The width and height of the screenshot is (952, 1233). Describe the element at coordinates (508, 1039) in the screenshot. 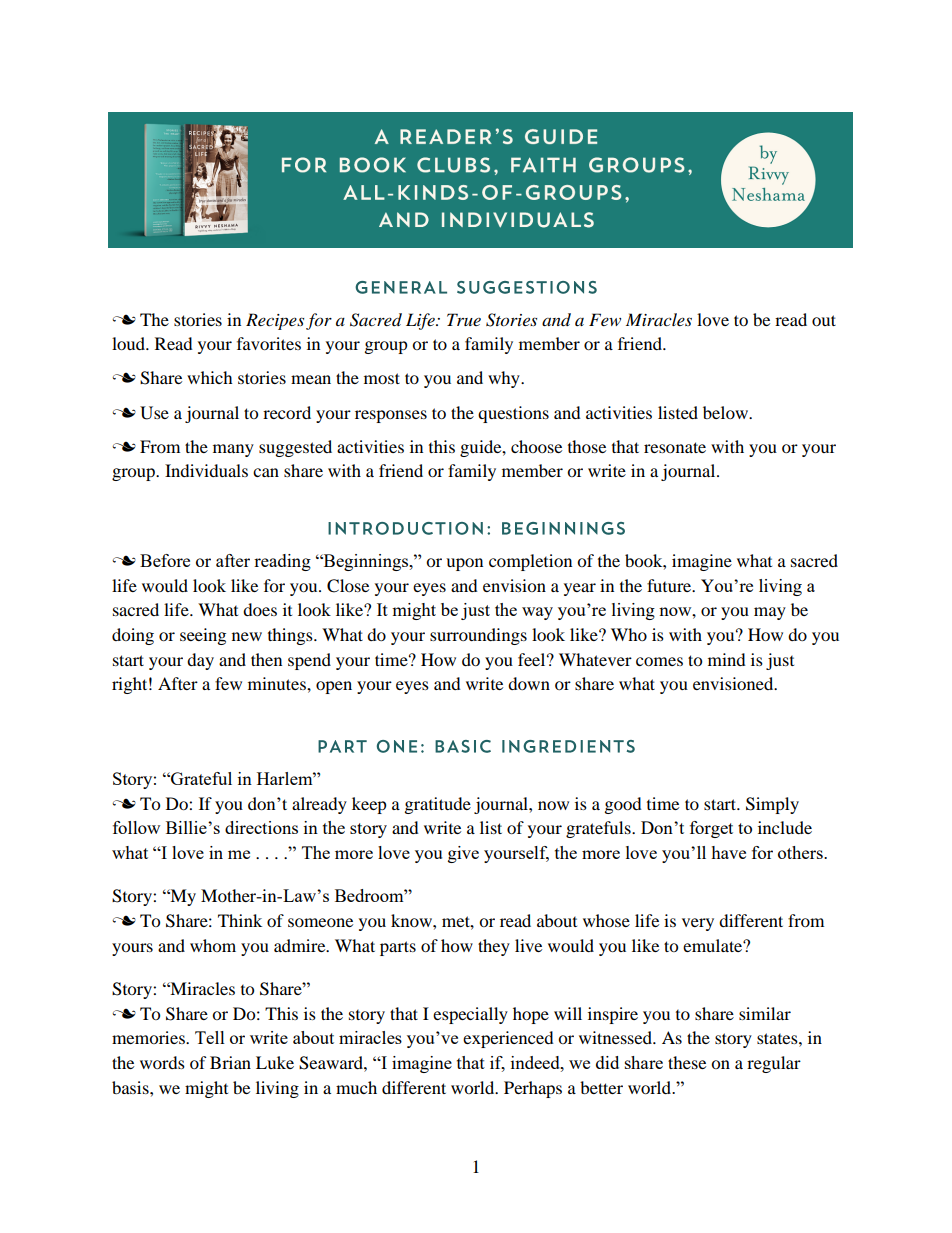

I see `experienced` at that location.
